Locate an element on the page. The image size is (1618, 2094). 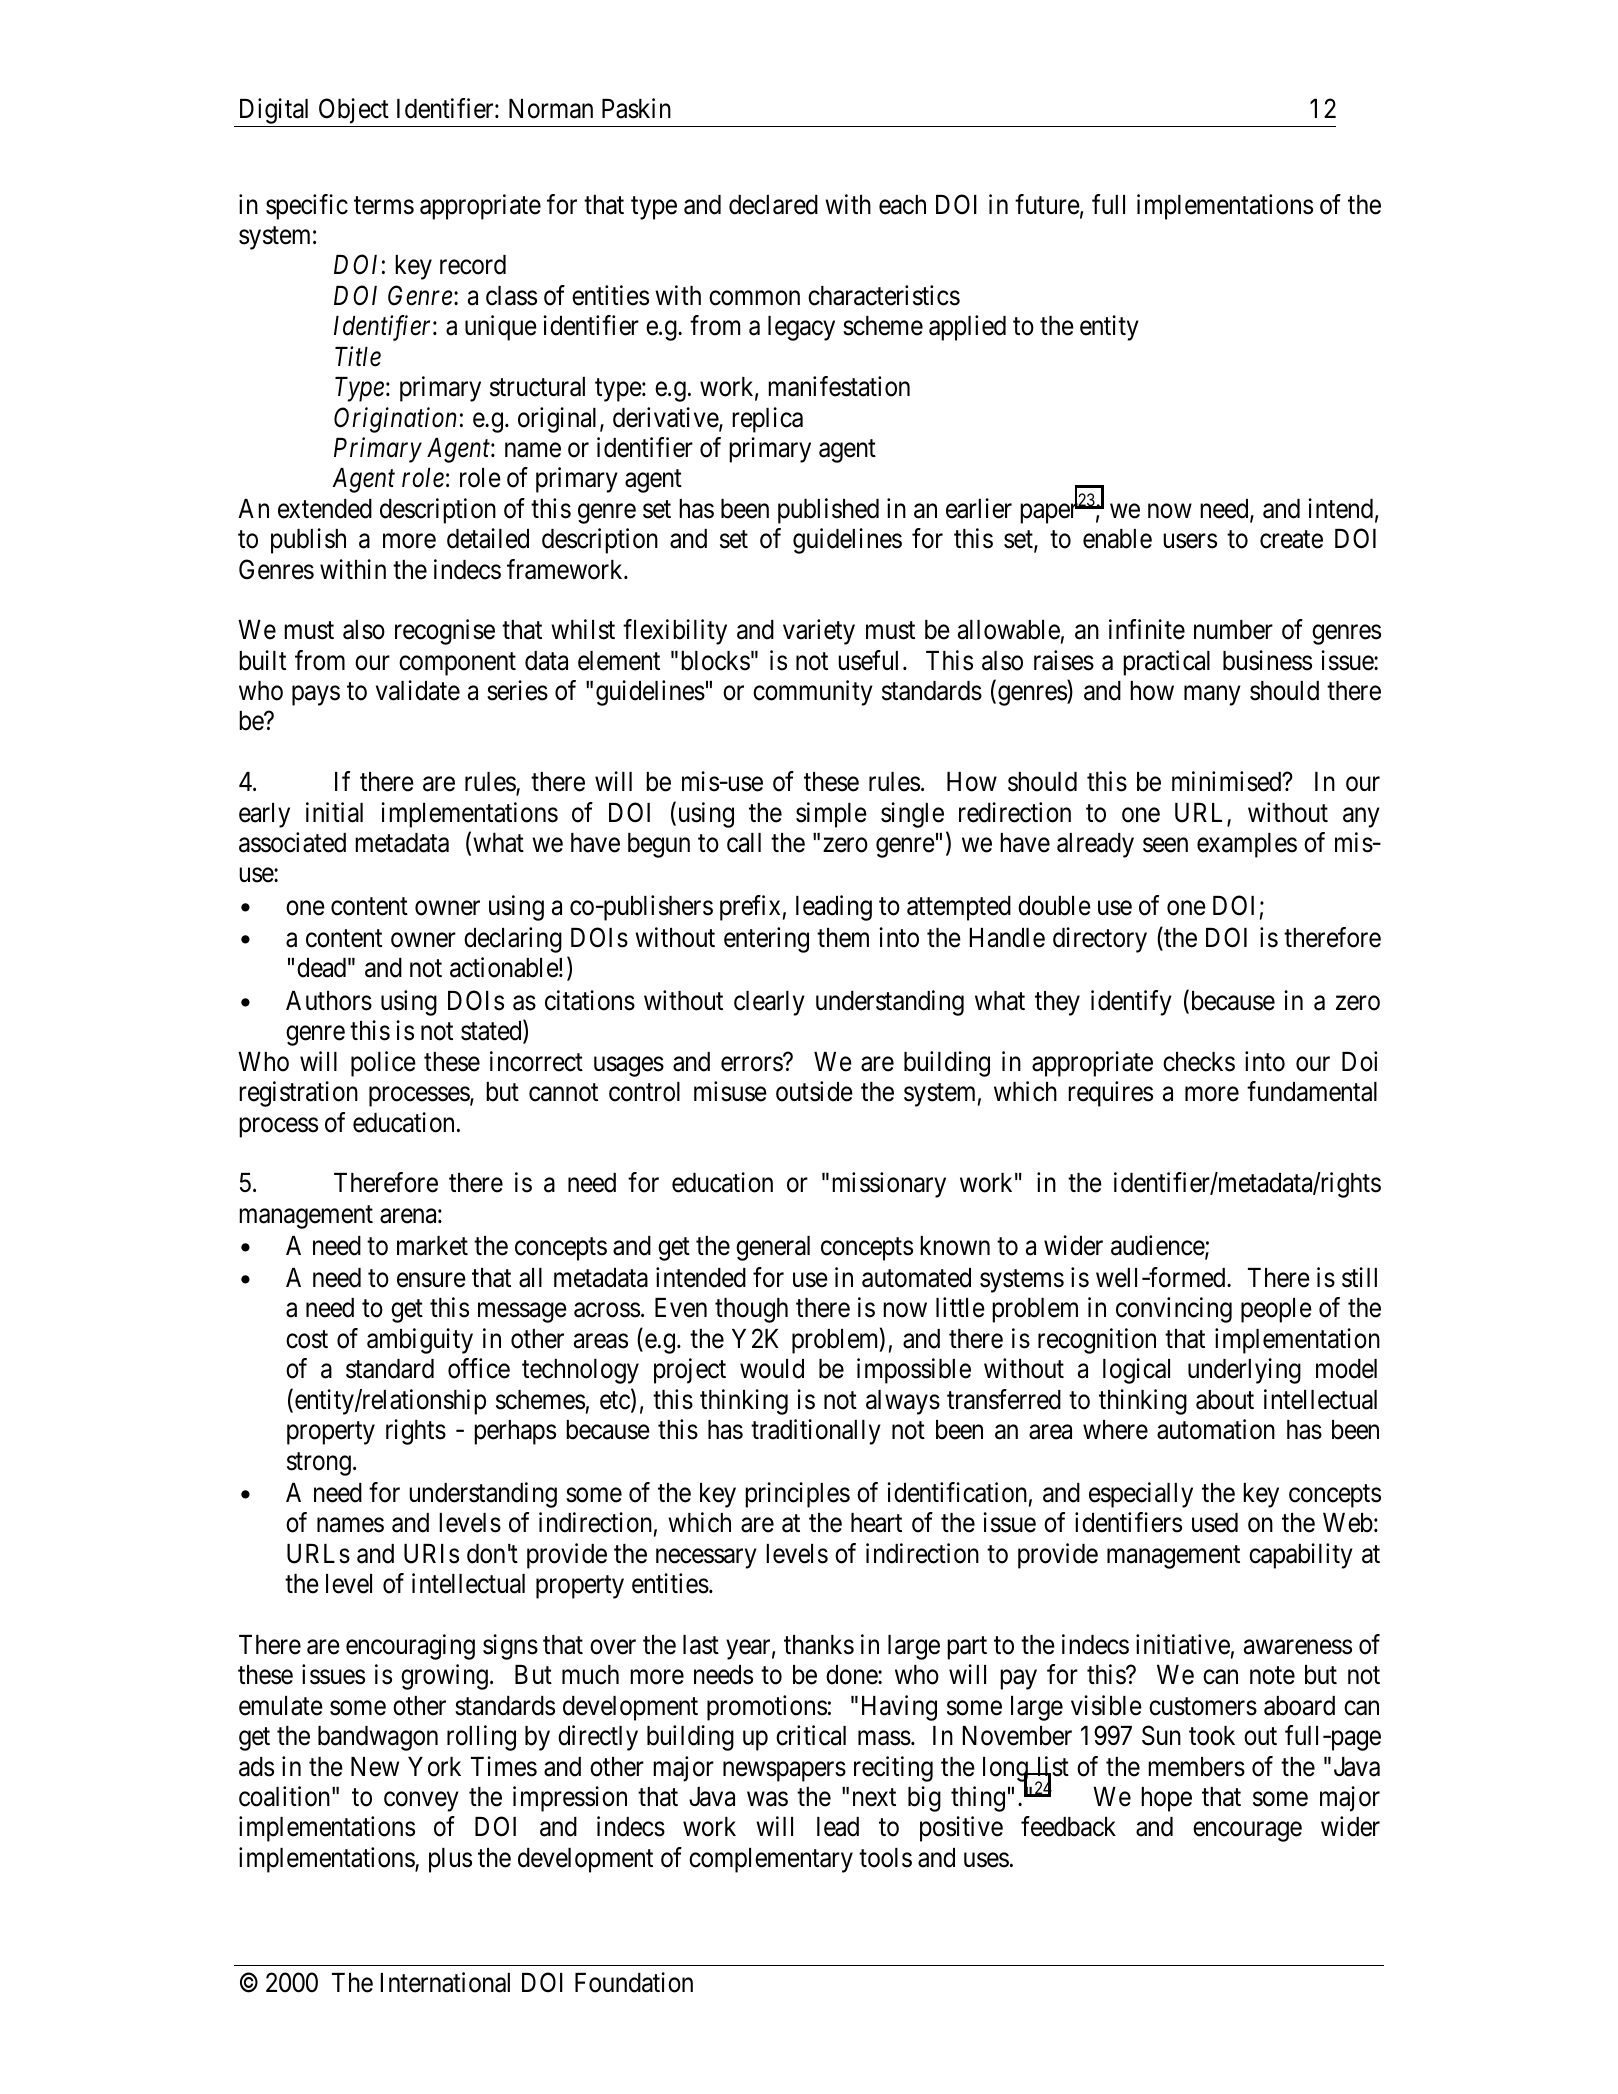
heart is located at coordinates (876, 1523).
